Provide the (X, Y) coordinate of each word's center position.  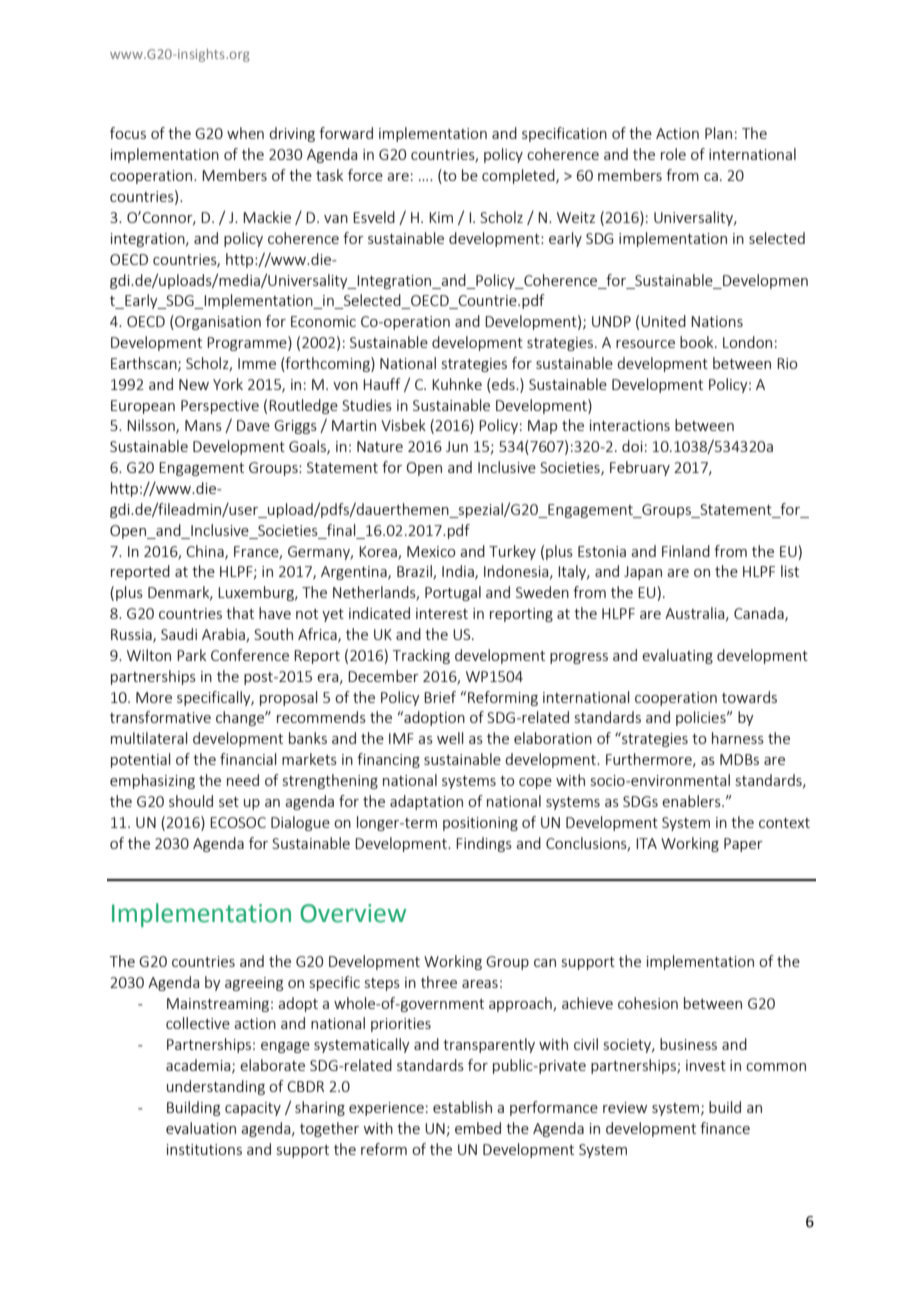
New (194, 384)
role (673, 154)
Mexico (431, 551)
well (450, 738)
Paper (743, 845)
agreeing (254, 984)
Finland (686, 551)
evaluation (201, 1128)
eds (503, 384)
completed (519, 176)
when (245, 133)
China (206, 552)
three (439, 982)
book (698, 342)
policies (702, 718)
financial (248, 759)
